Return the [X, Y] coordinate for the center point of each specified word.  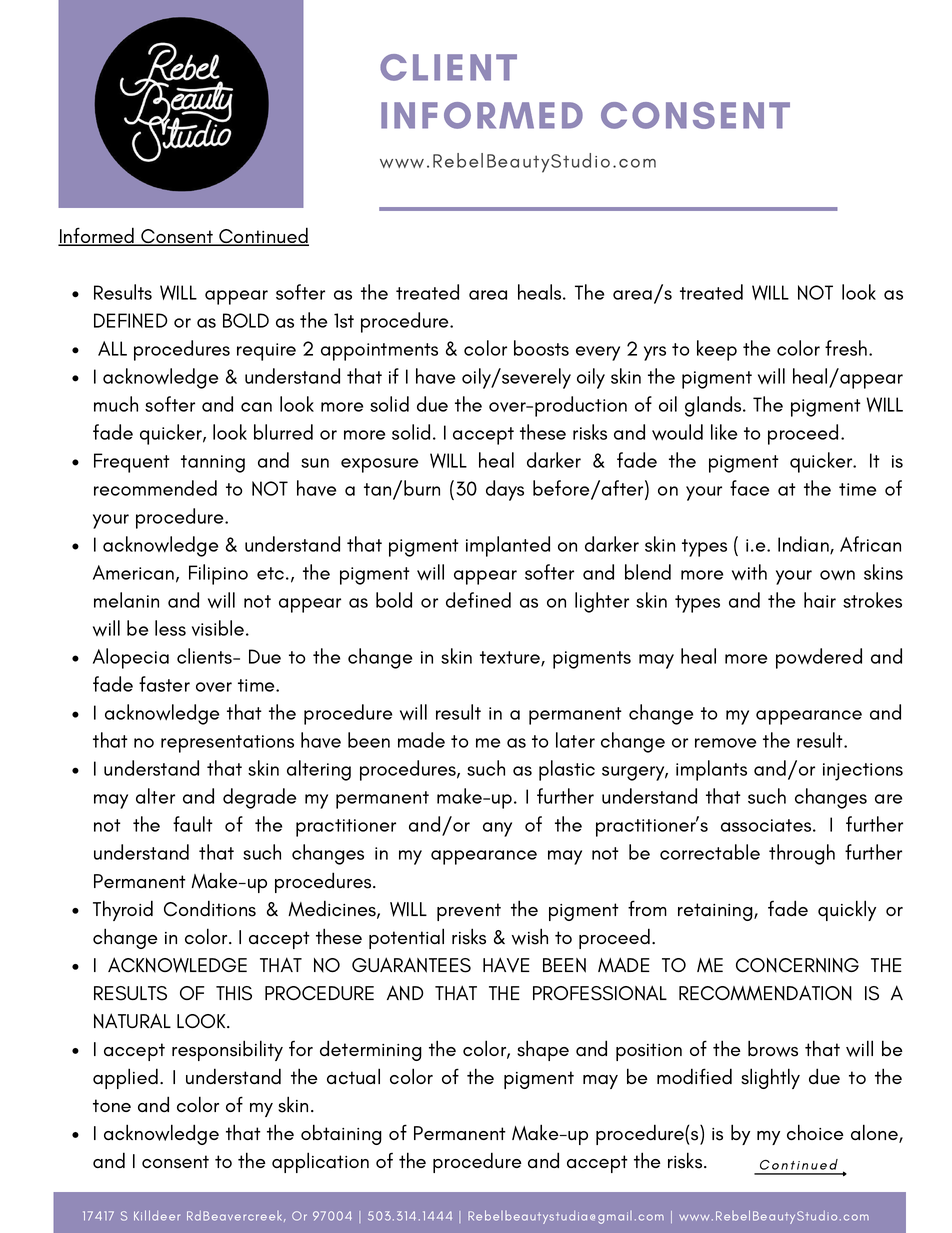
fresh [846, 348]
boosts [541, 348]
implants [711, 770]
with [749, 572]
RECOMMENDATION [765, 993]
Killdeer [157, 1215]
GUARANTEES [411, 965]
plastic [567, 770]
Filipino [218, 574]
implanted [508, 546]
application [320, 1162]
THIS [234, 993]
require [266, 352]
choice [815, 1132]
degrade [259, 798]
